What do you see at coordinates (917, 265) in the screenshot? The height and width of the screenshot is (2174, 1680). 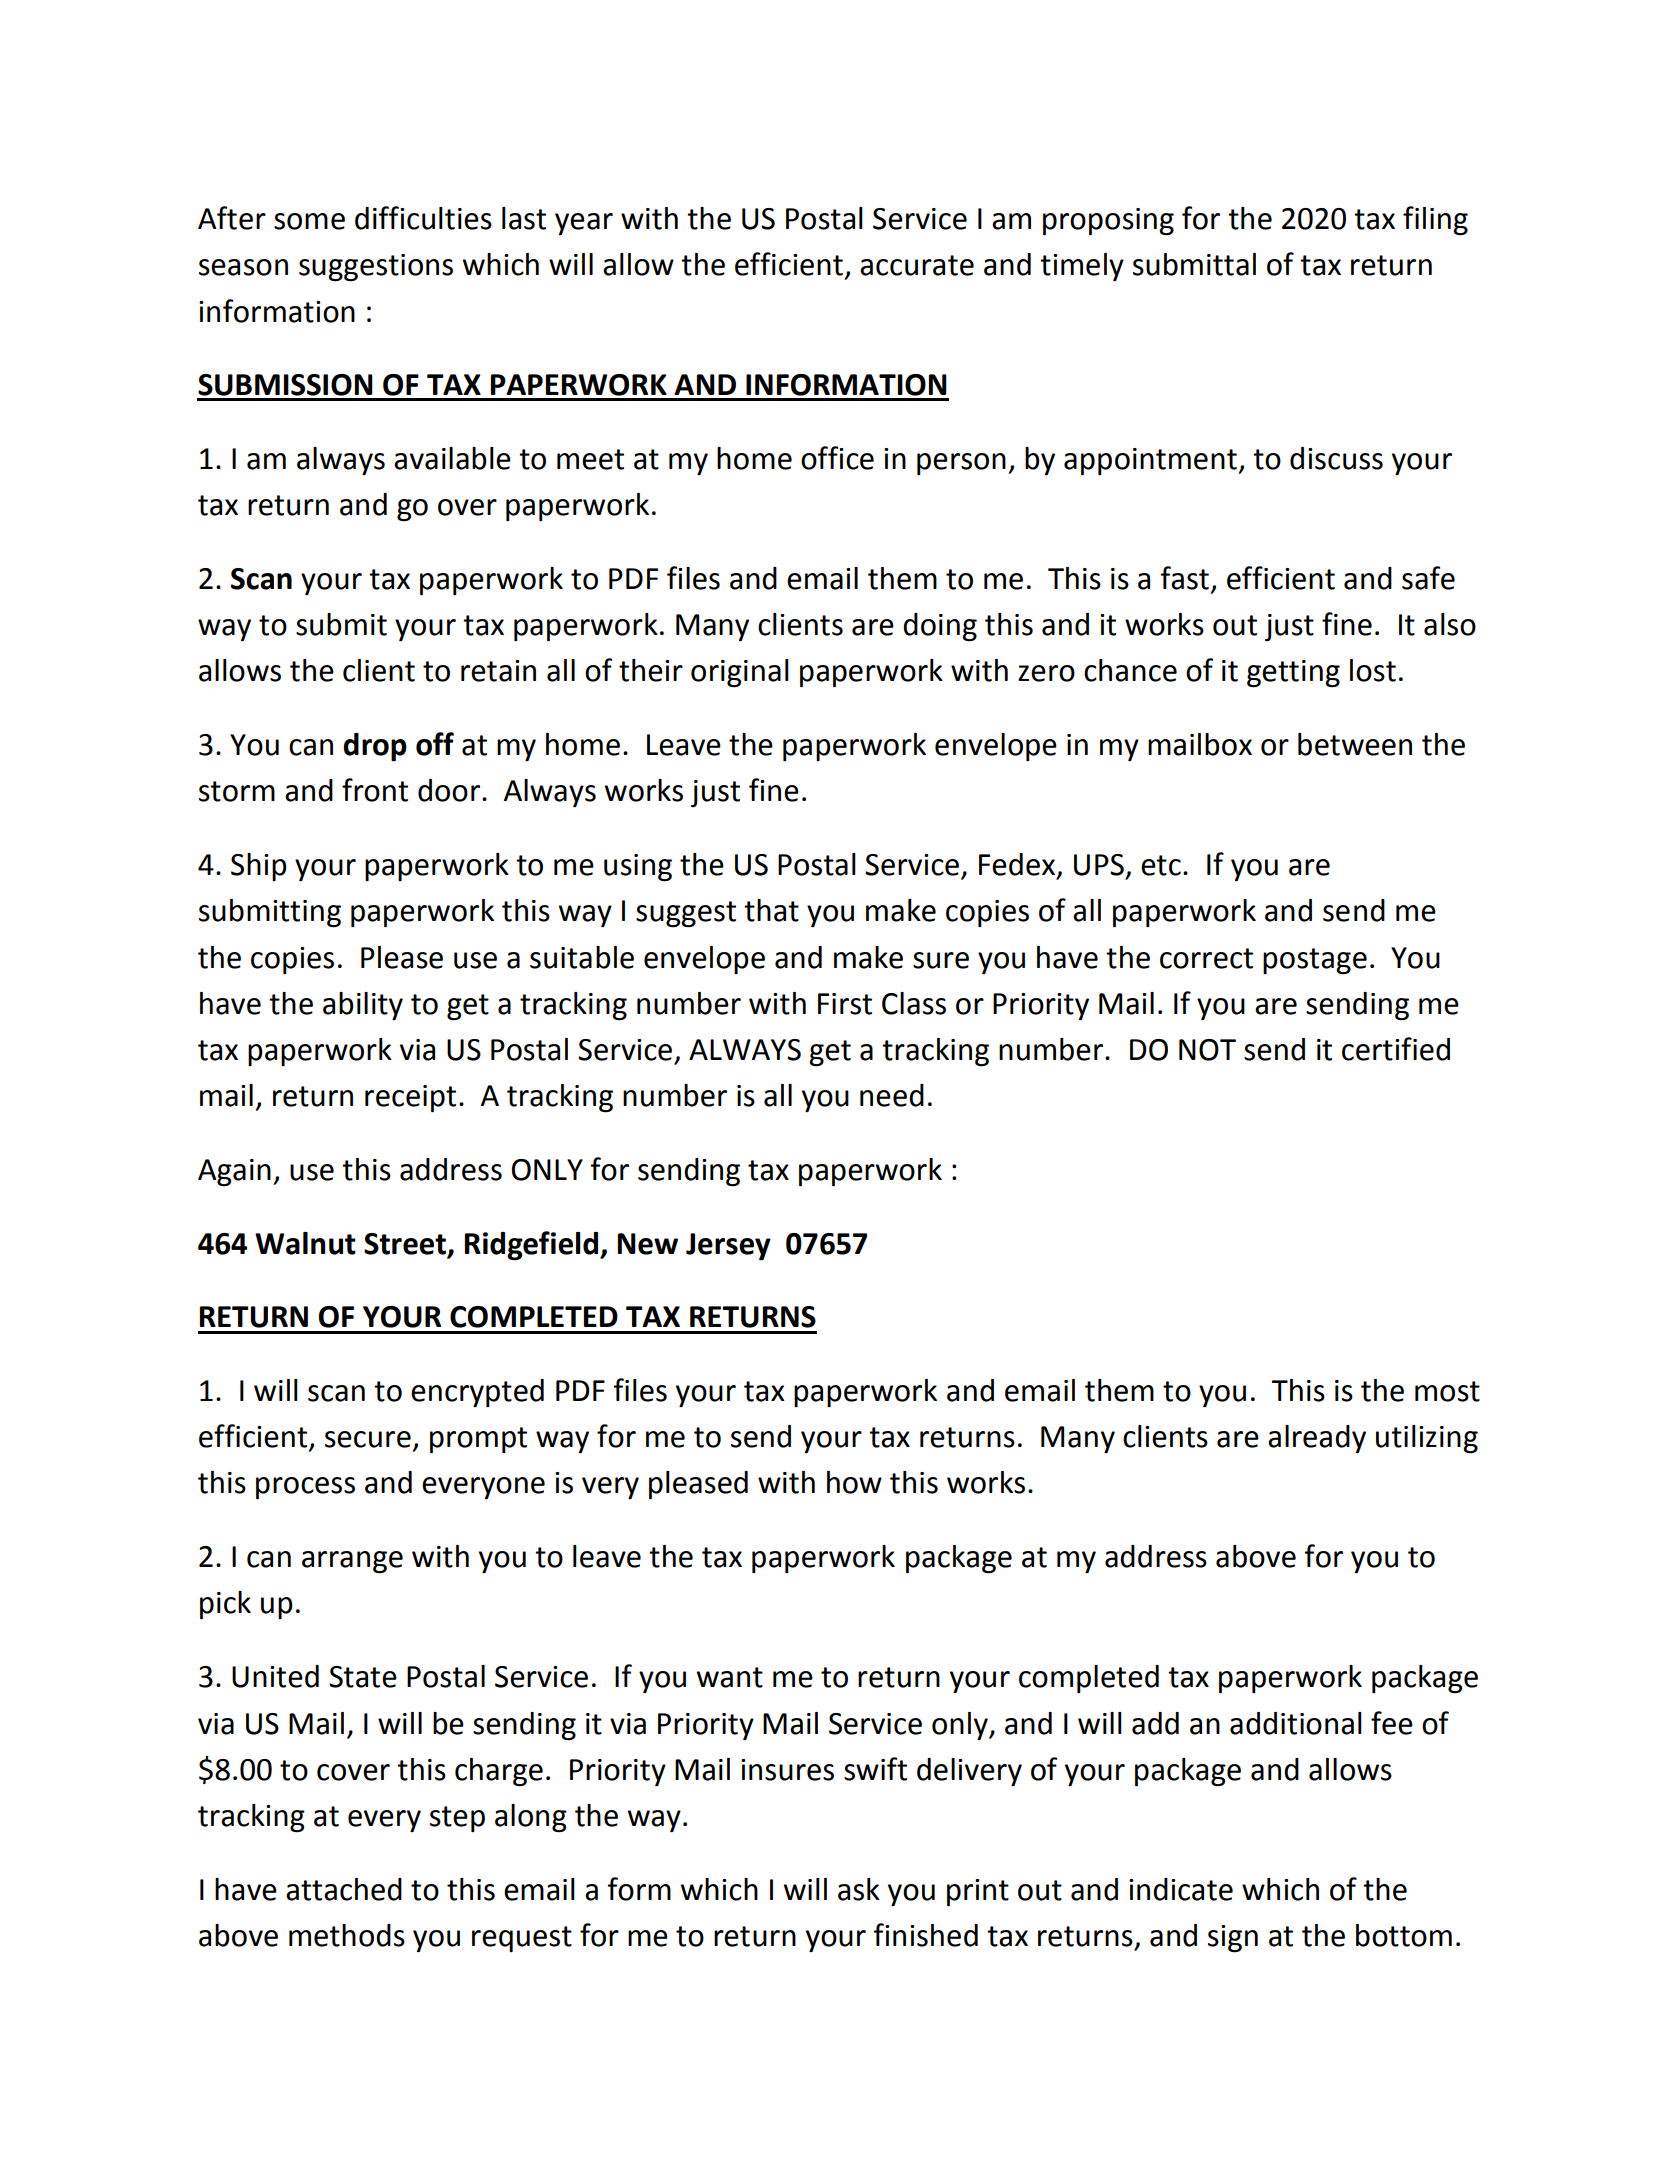 I see `accurate` at bounding box center [917, 265].
